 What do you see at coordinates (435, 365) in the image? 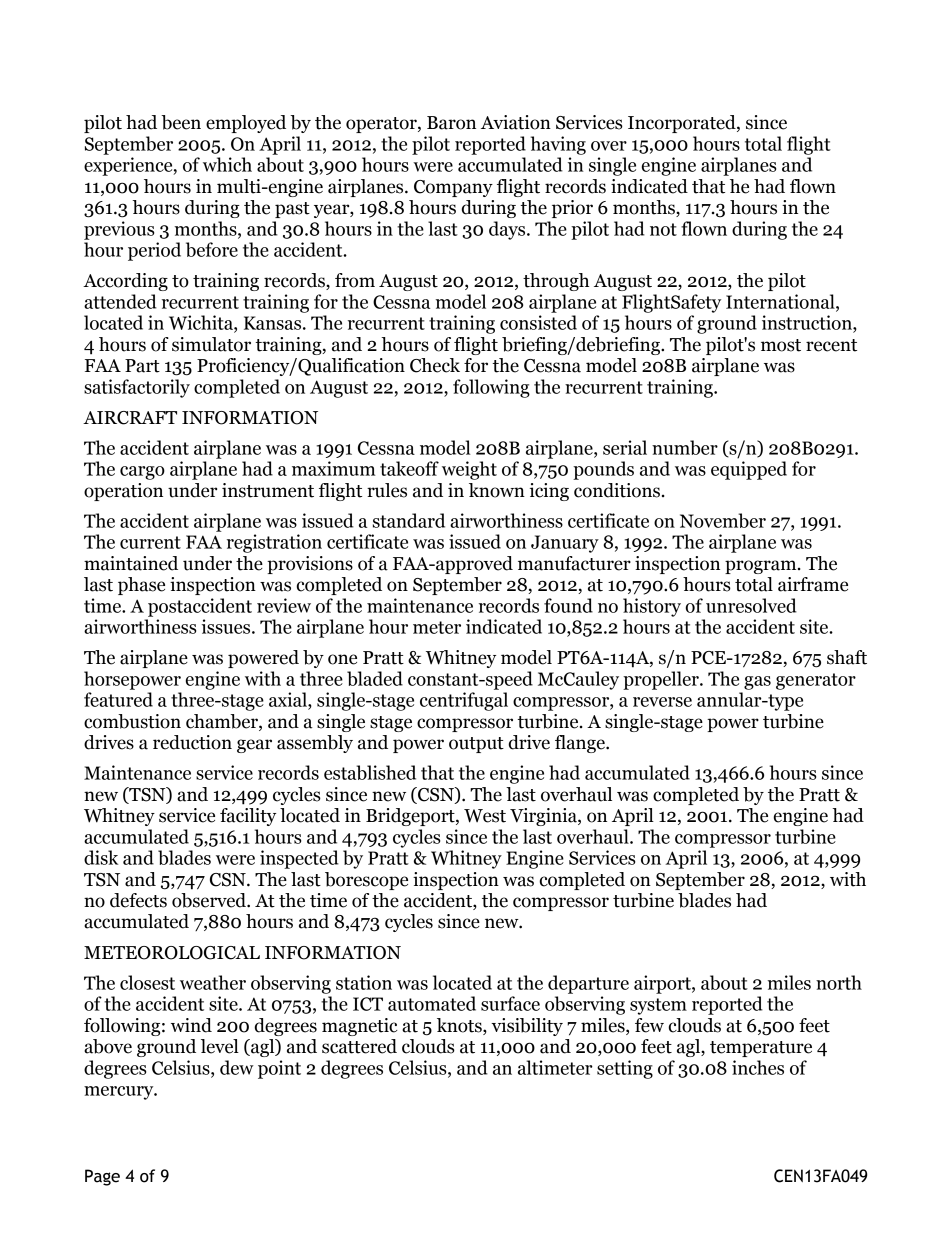
I see `Check` at bounding box center [435, 365].
